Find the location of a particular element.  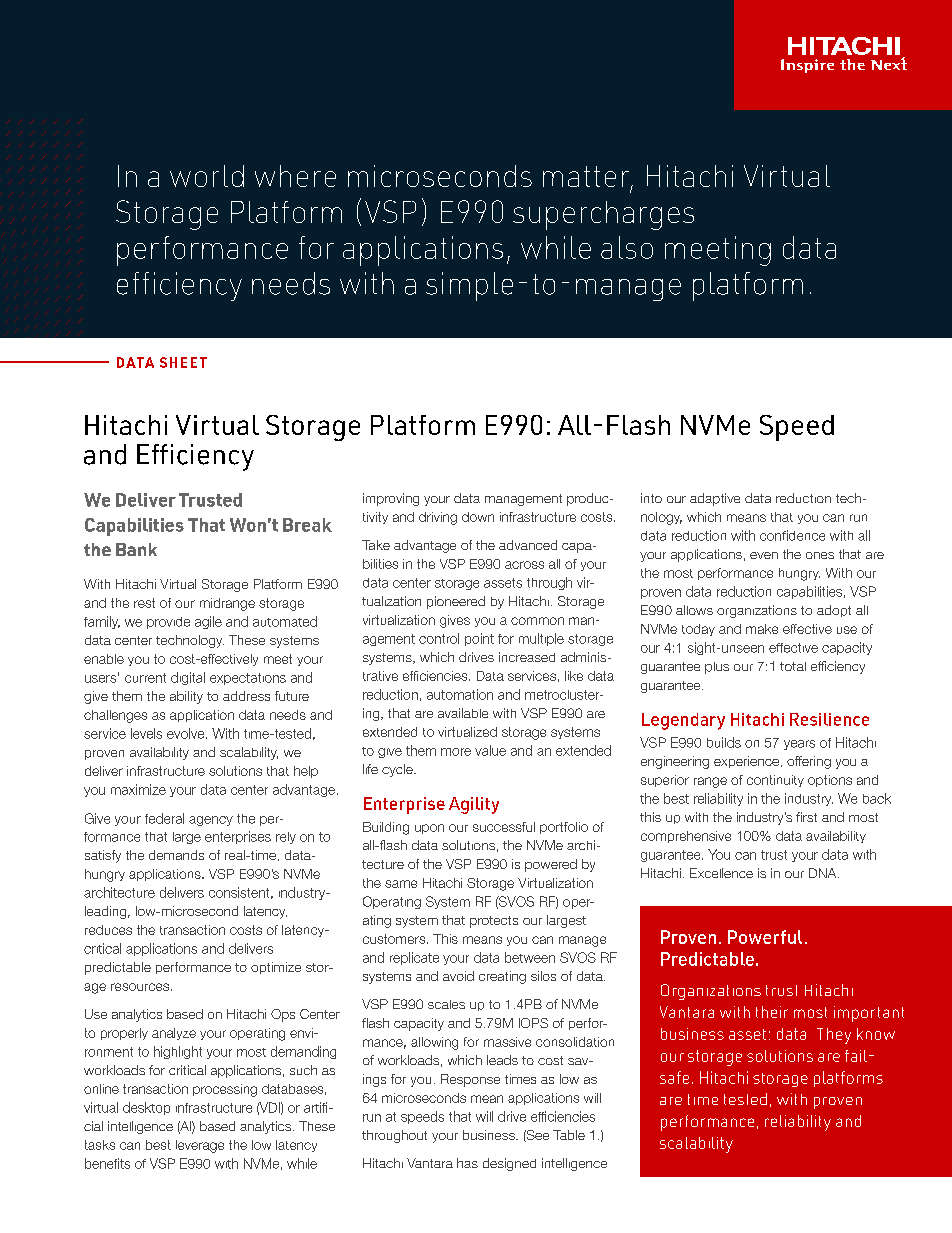

They is located at coordinates (834, 1036).
